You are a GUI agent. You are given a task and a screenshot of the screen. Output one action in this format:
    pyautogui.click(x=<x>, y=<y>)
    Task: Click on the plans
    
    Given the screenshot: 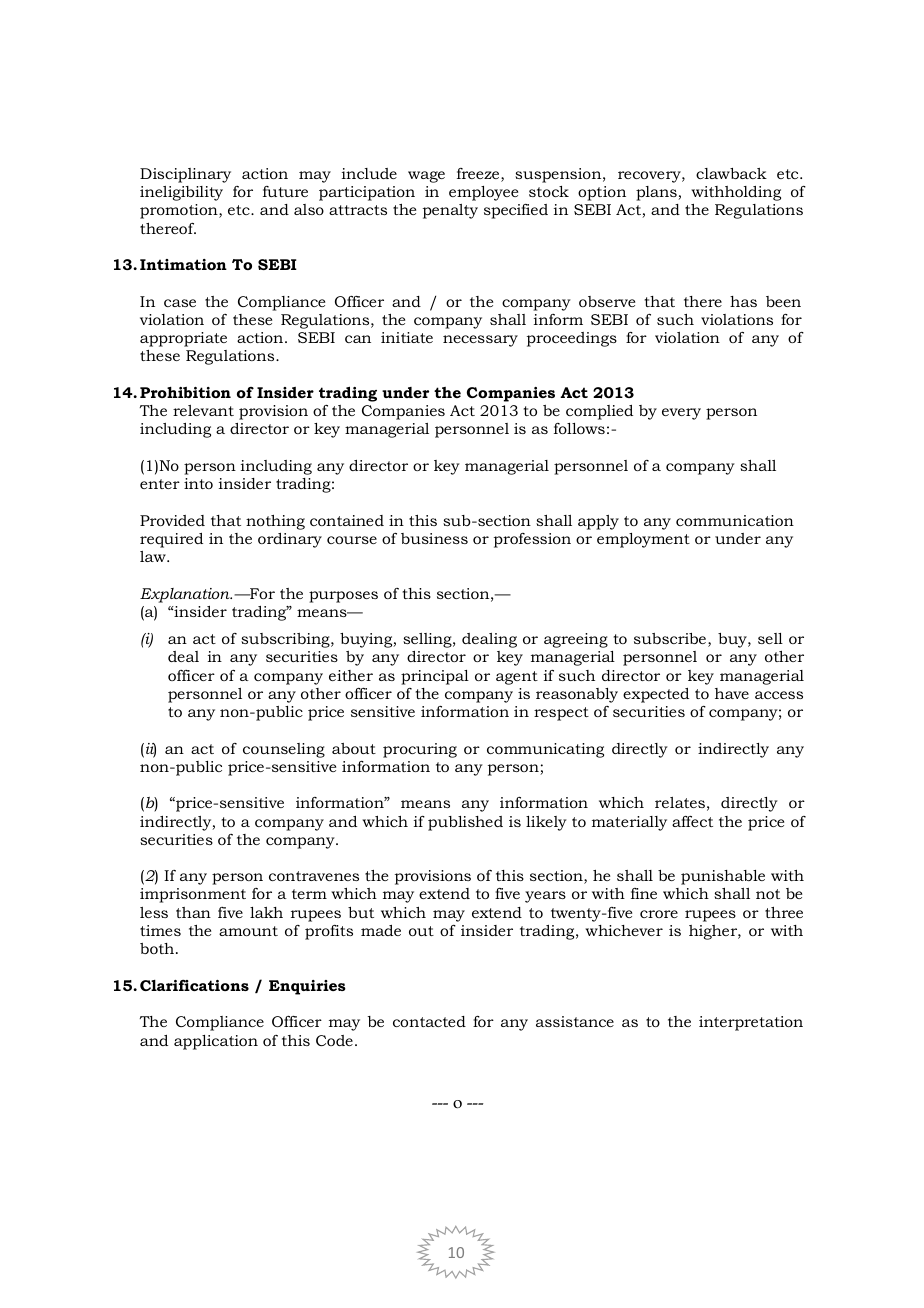 What is the action you would take?
    pyautogui.click(x=657, y=193)
